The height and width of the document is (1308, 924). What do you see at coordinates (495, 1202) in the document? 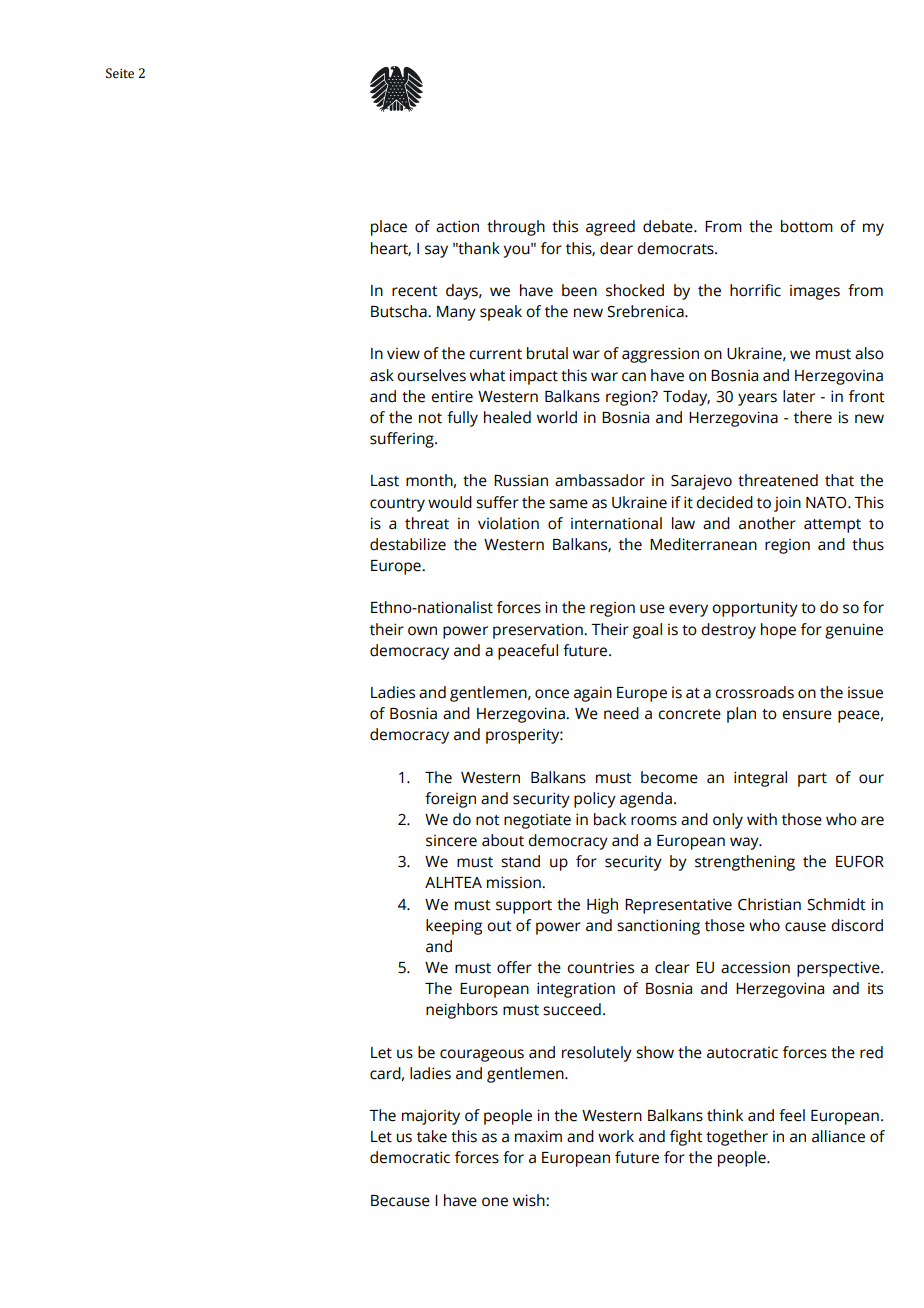
I see `one` at bounding box center [495, 1202].
